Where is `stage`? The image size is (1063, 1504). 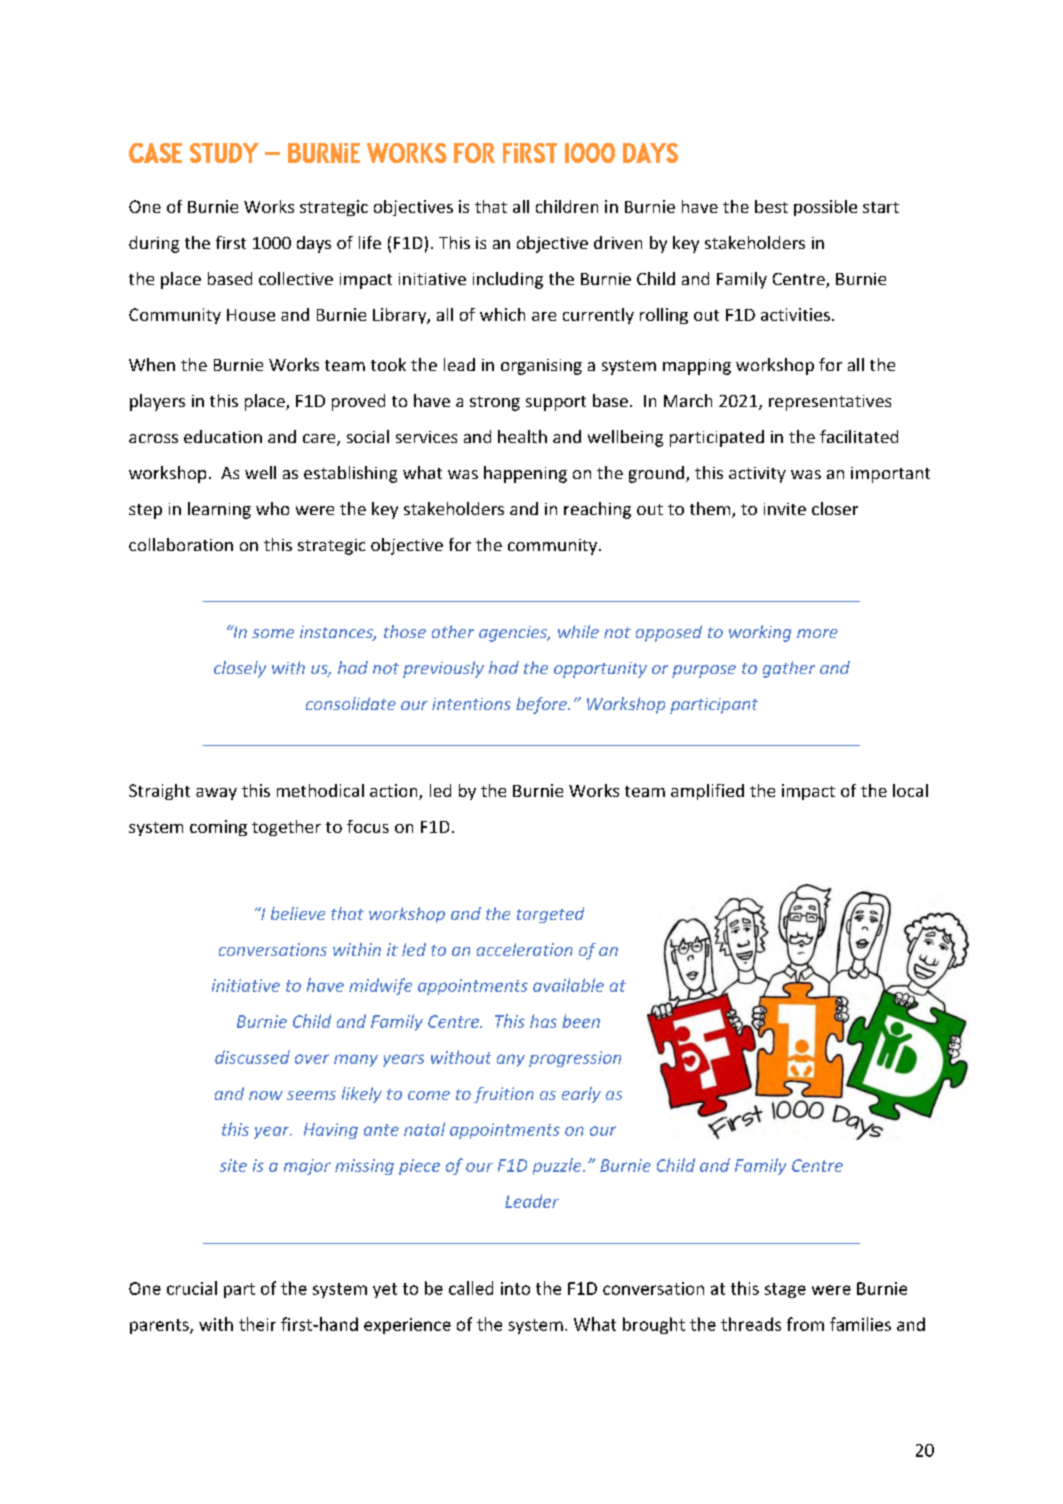 stage is located at coordinates (785, 1290).
